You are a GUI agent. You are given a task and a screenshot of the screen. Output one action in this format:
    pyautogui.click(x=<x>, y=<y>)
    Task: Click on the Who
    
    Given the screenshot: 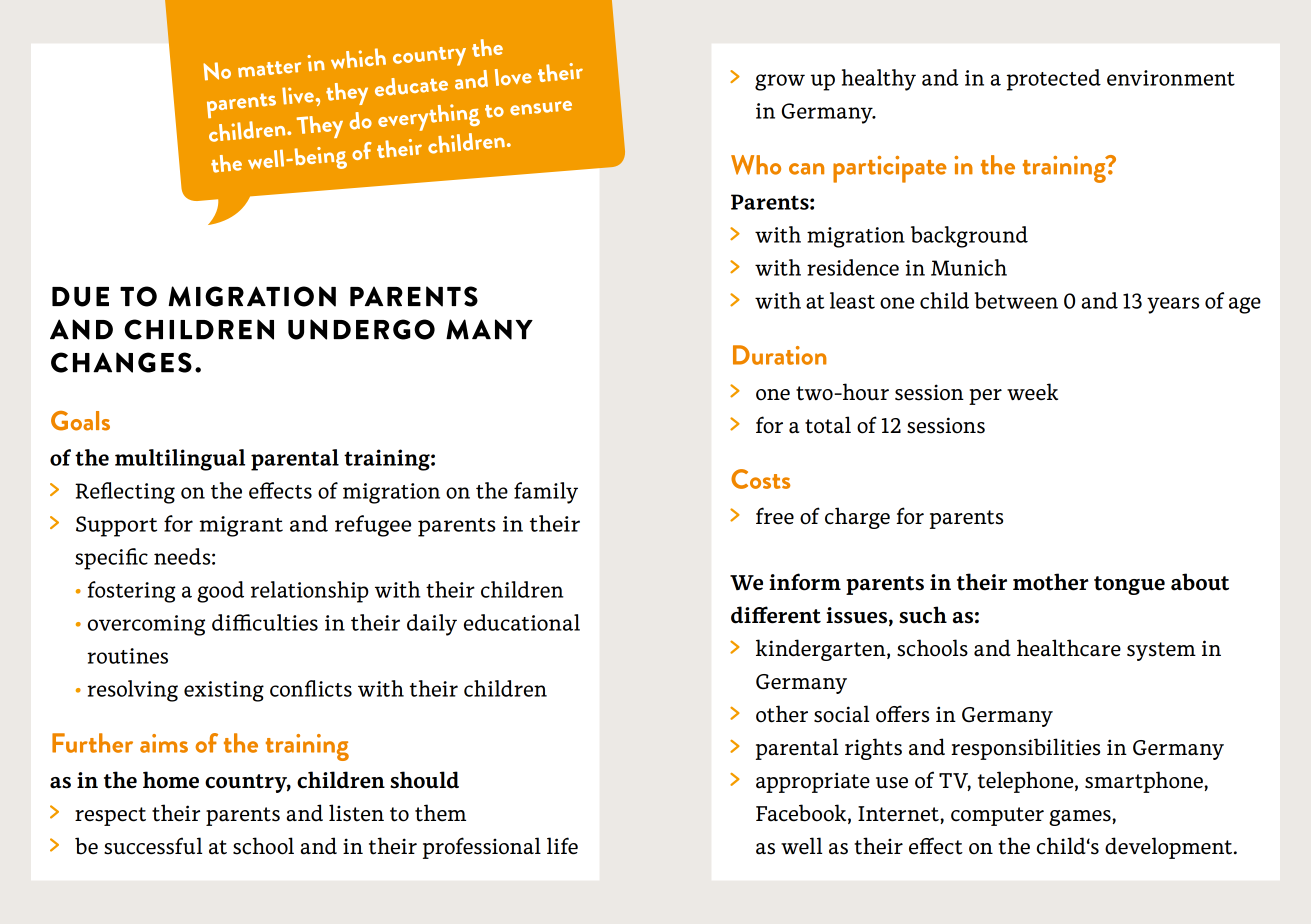 What is the action you would take?
    pyautogui.click(x=756, y=165)
